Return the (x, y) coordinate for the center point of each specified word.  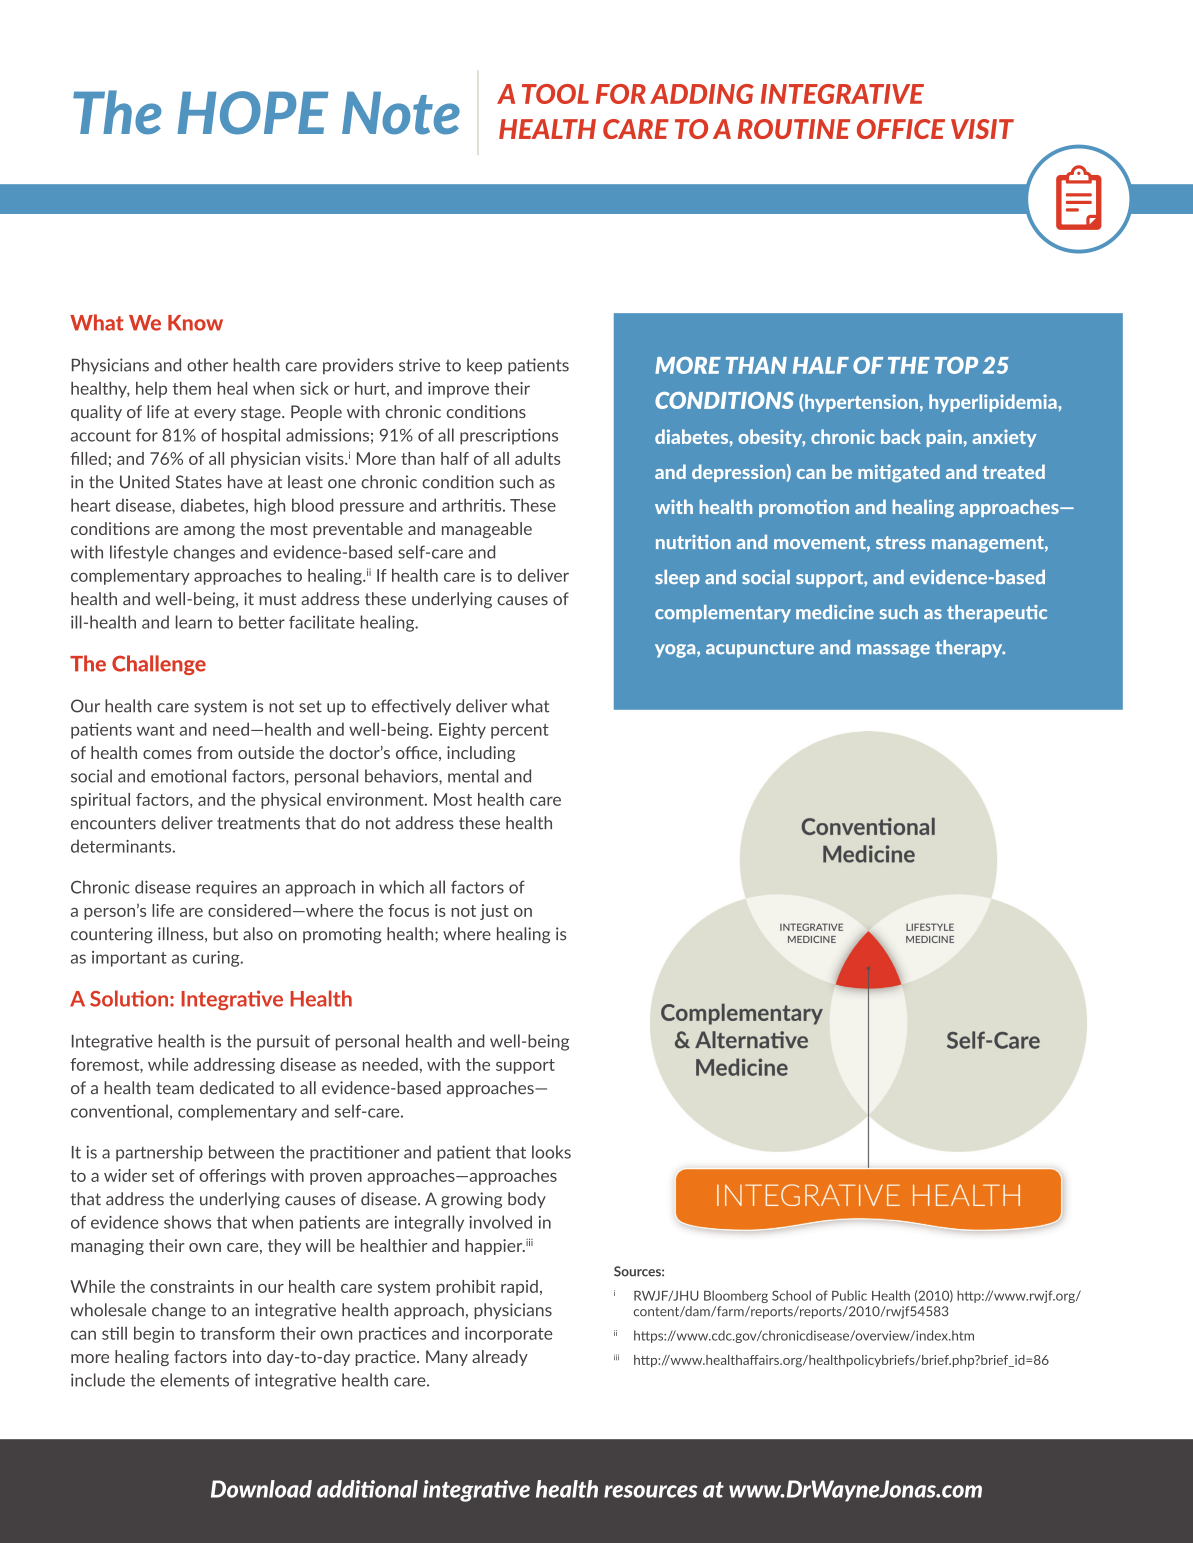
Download (261, 1489)
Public (849, 1295)
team (175, 1088)
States (199, 482)
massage (893, 651)
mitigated (899, 473)
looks (551, 1152)
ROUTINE (794, 129)
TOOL (555, 94)
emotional (188, 776)
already (500, 1358)
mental (473, 776)
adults (537, 458)
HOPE (252, 113)
